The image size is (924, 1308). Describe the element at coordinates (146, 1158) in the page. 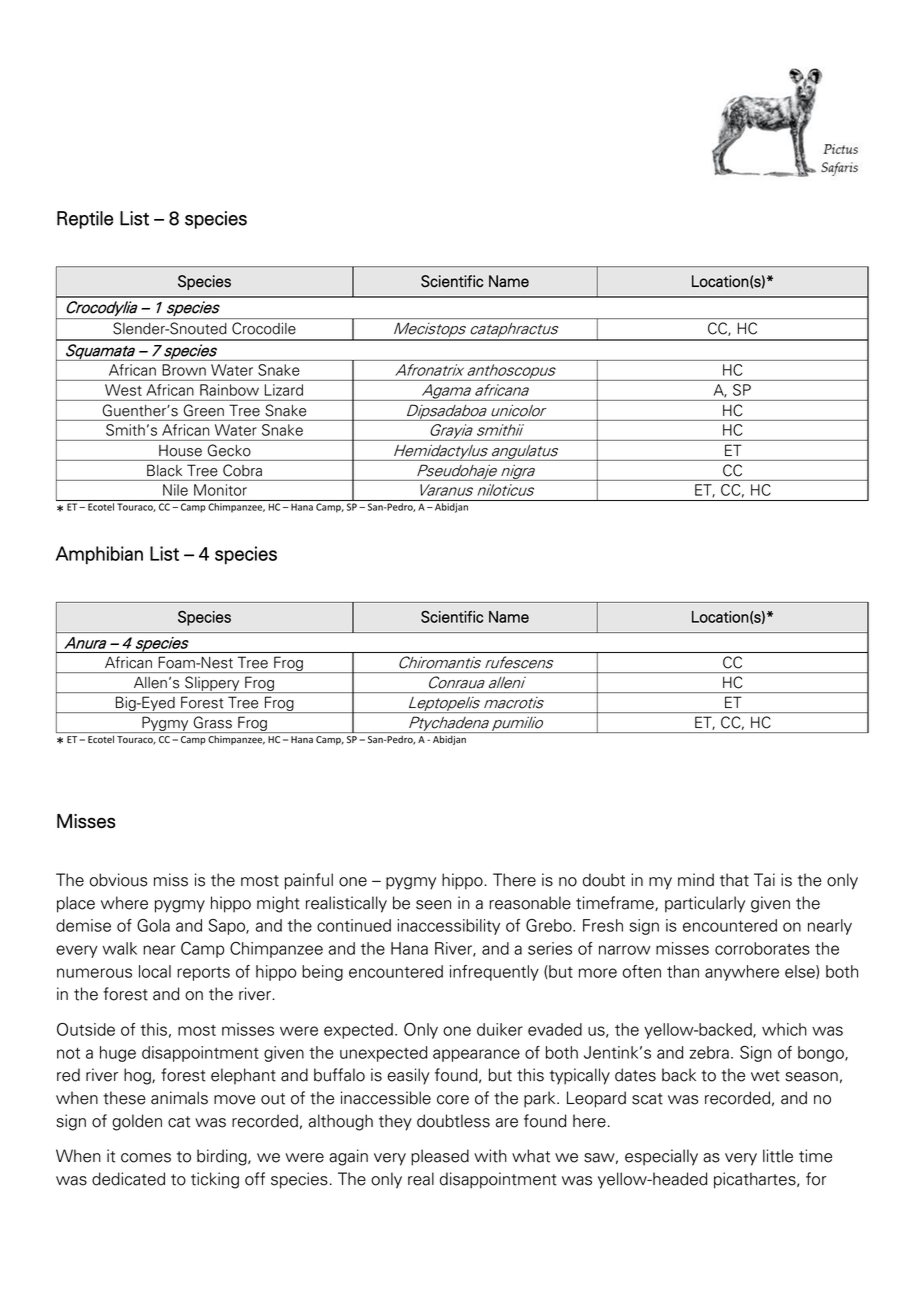

I see `comes` at that location.
